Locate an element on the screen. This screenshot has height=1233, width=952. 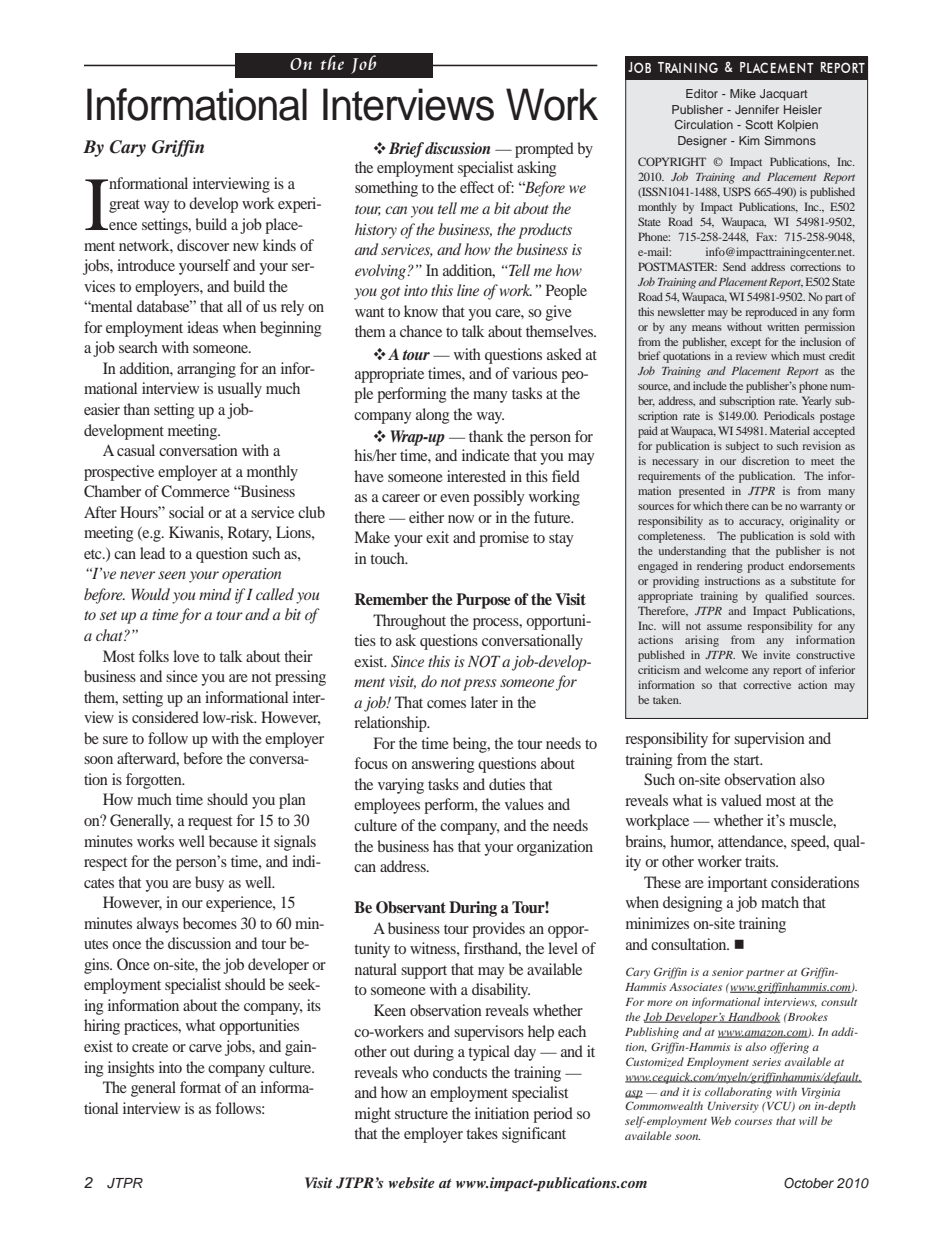
takes is located at coordinates (482, 1133).
